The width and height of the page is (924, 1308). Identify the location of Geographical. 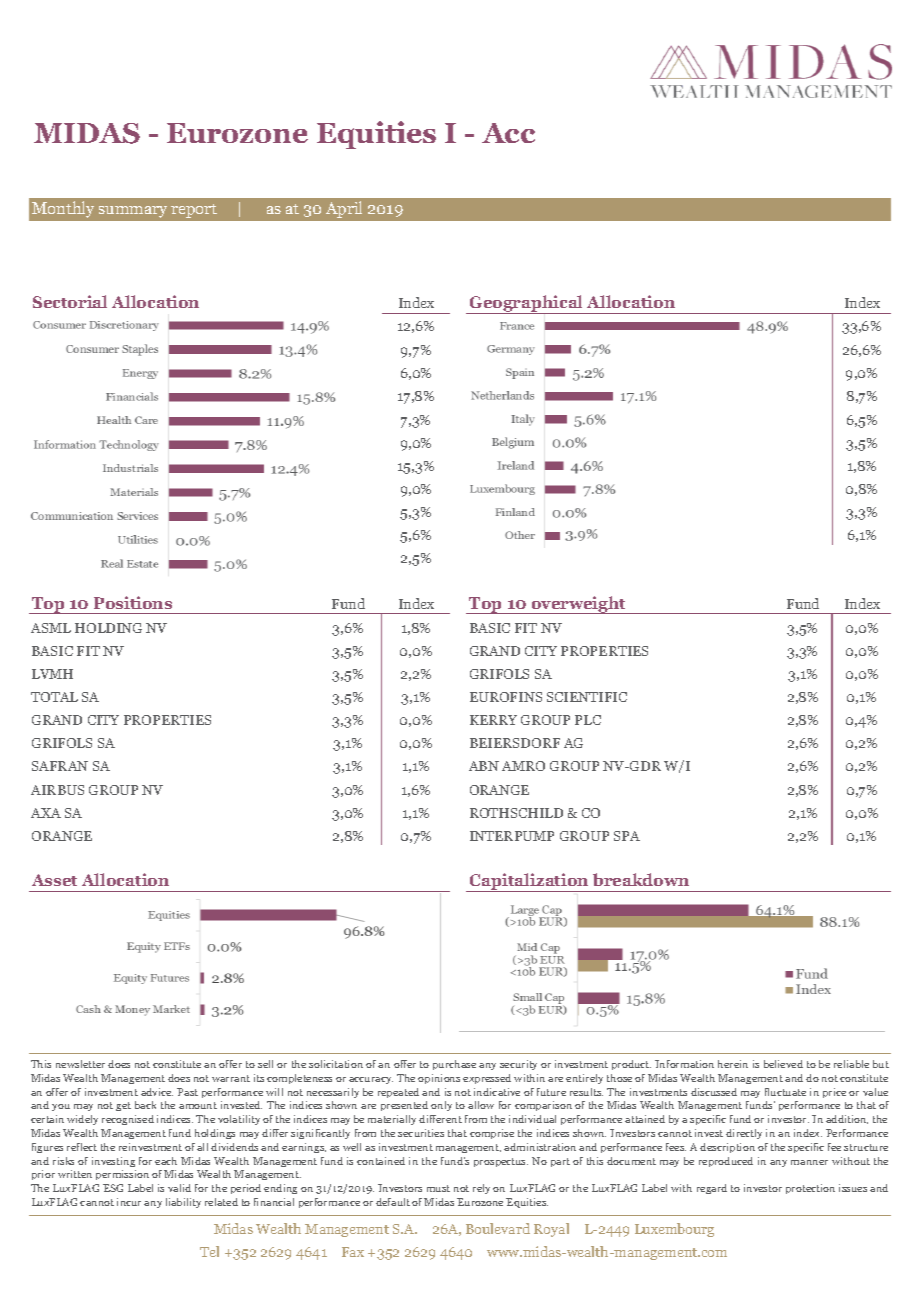
(527, 304).
